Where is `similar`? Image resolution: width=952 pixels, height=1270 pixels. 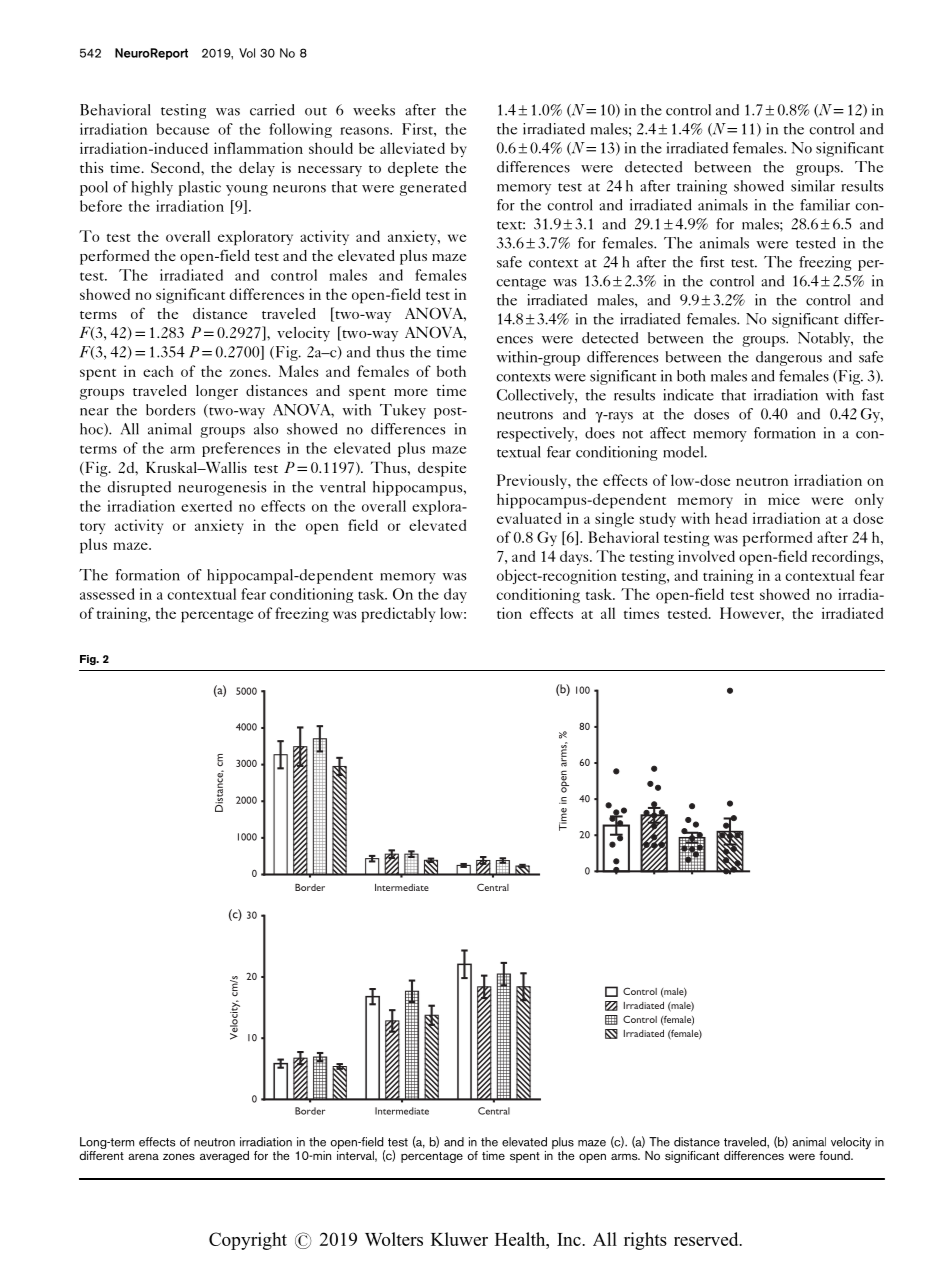
similar is located at coordinates (813, 186).
